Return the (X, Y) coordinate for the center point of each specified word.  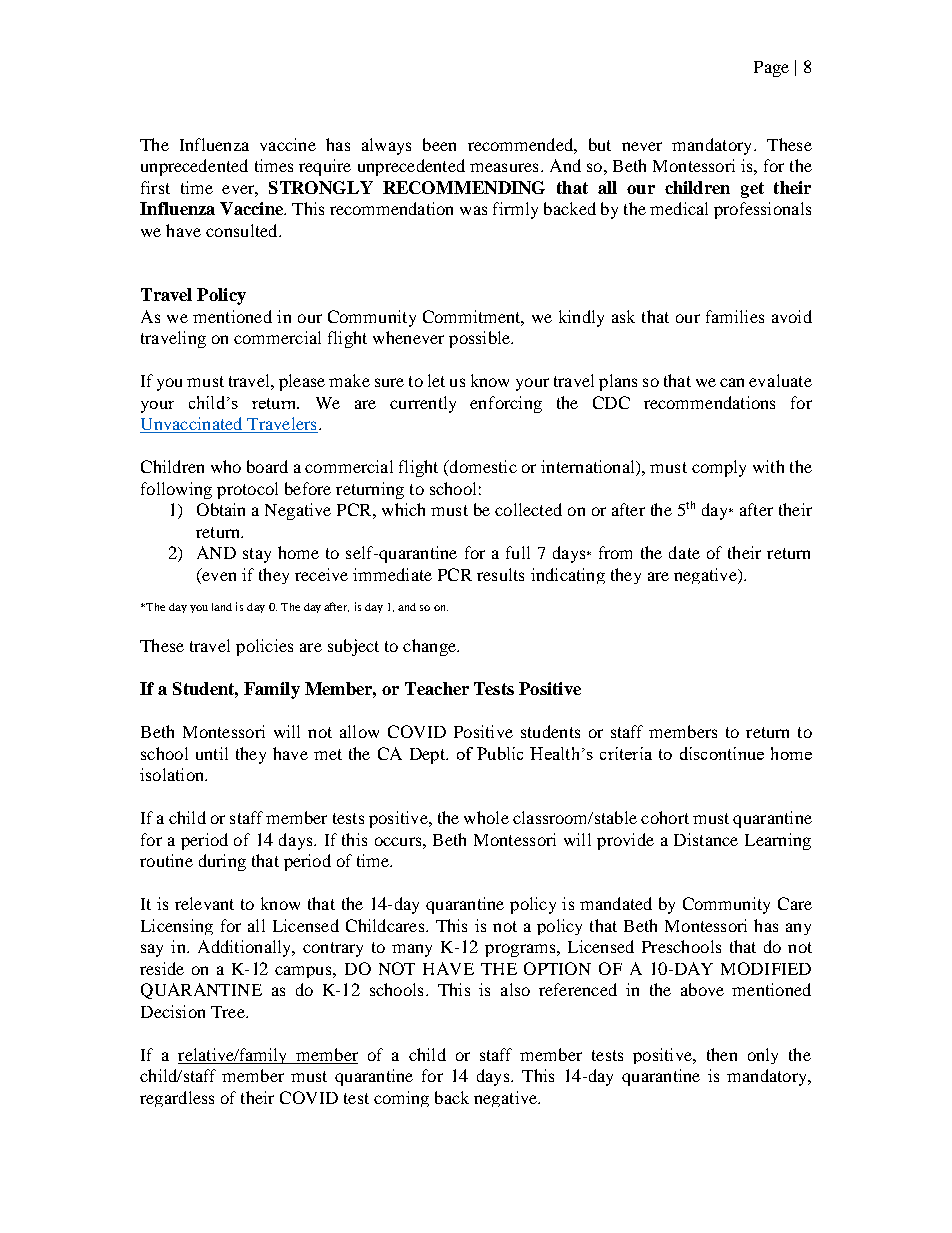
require (325, 167)
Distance (706, 839)
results (500, 574)
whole (486, 817)
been (439, 144)
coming (401, 1099)
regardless (177, 1099)
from (615, 552)
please (302, 382)
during (222, 862)
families (735, 316)
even (219, 576)
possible (481, 339)
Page (771, 69)
